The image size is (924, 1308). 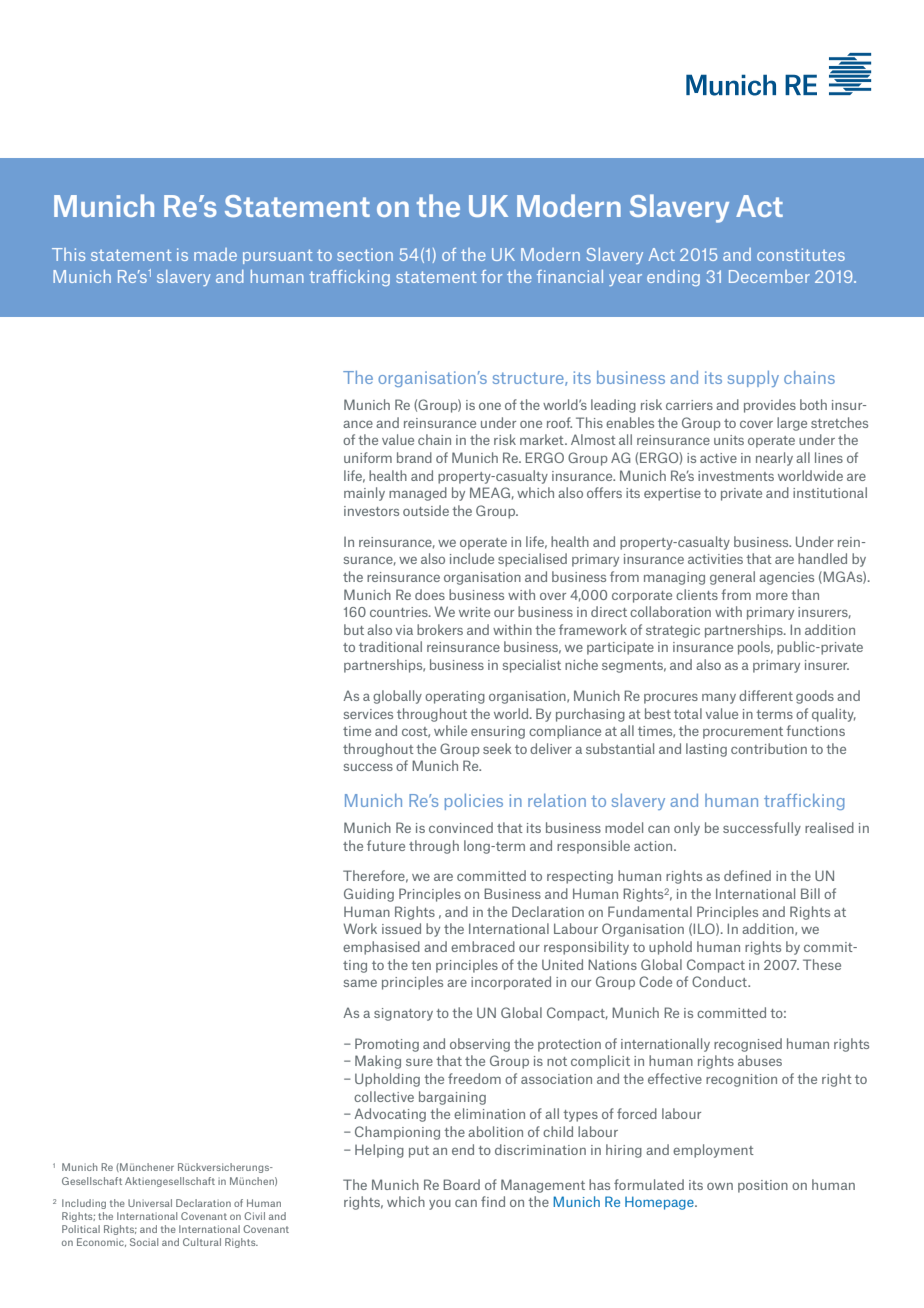 What do you see at coordinates (215, 254) in the screenshot?
I see `made` at bounding box center [215, 254].
